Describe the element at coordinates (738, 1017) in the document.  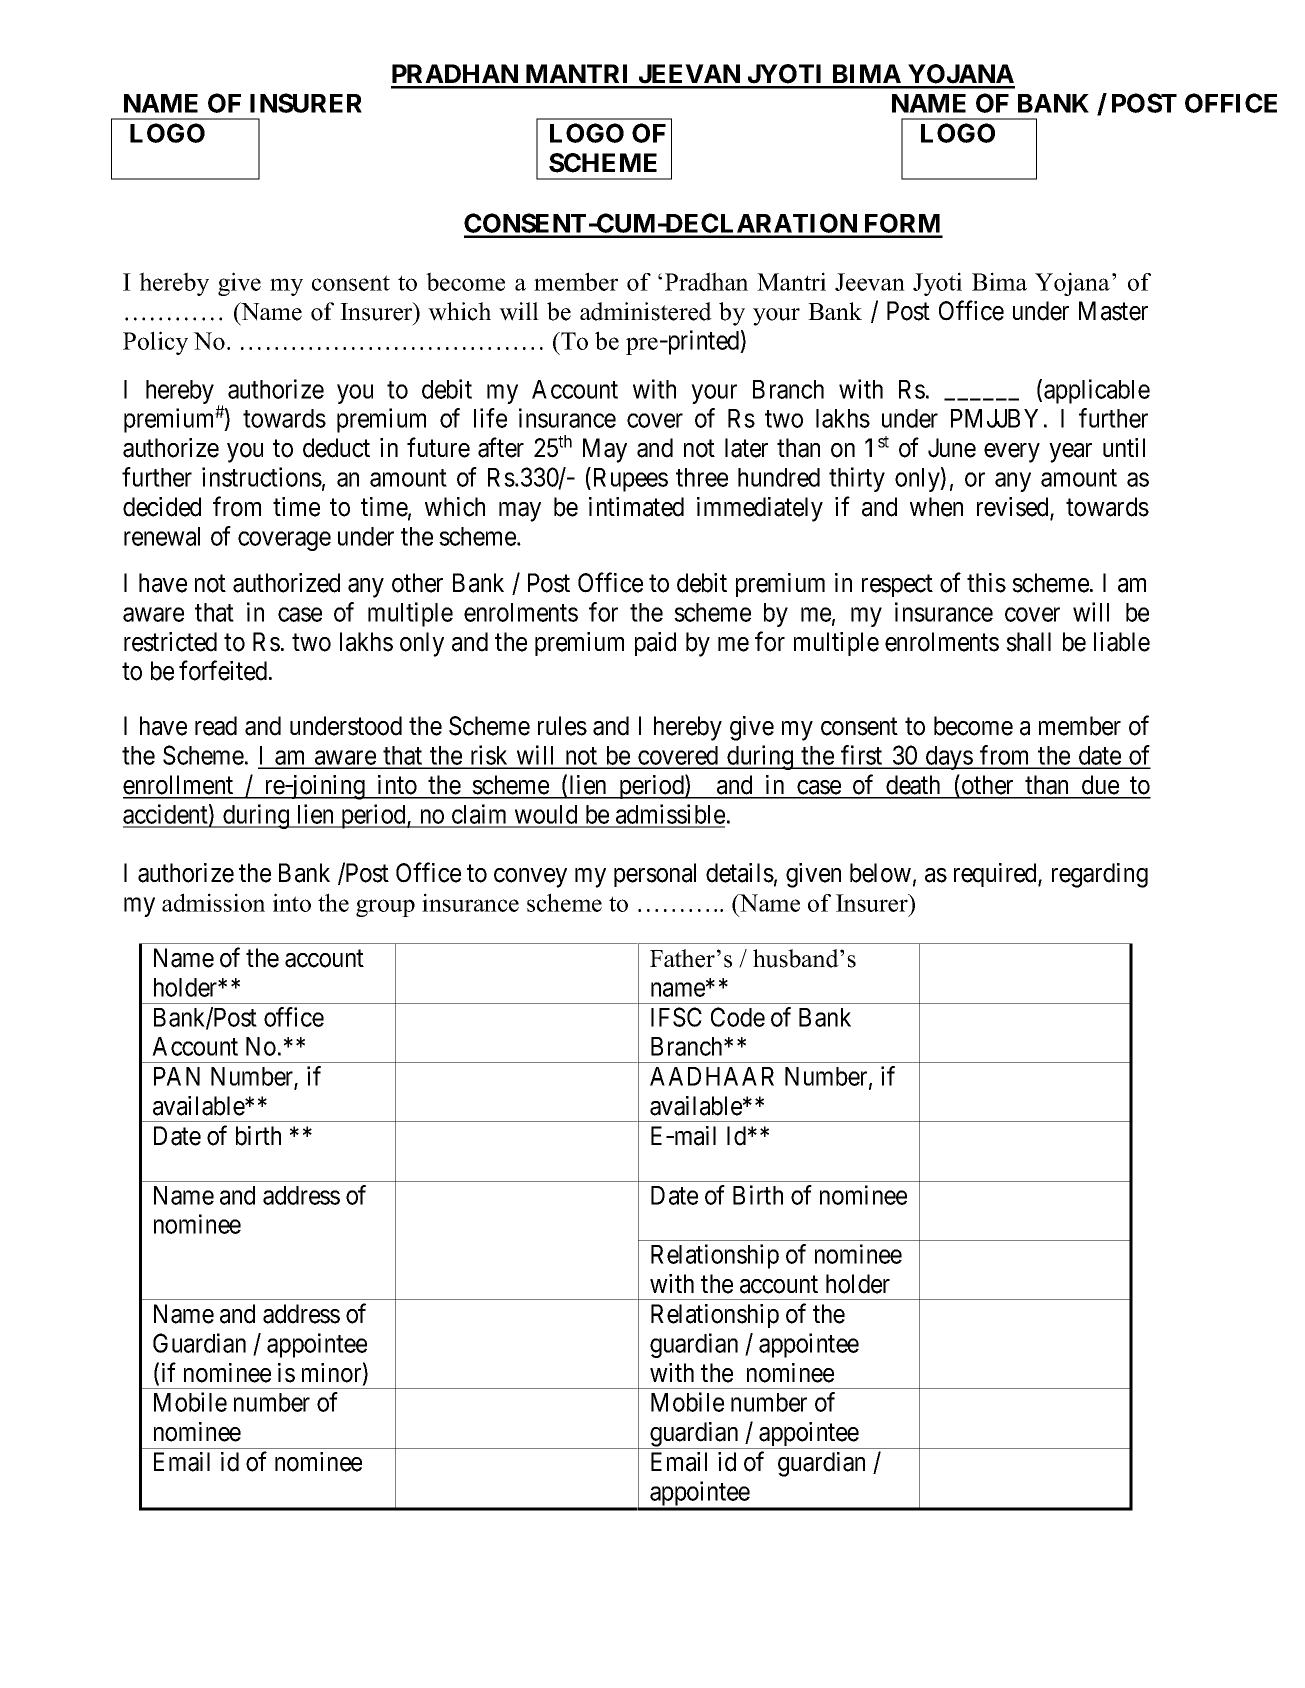
I see `Code` at that location.
